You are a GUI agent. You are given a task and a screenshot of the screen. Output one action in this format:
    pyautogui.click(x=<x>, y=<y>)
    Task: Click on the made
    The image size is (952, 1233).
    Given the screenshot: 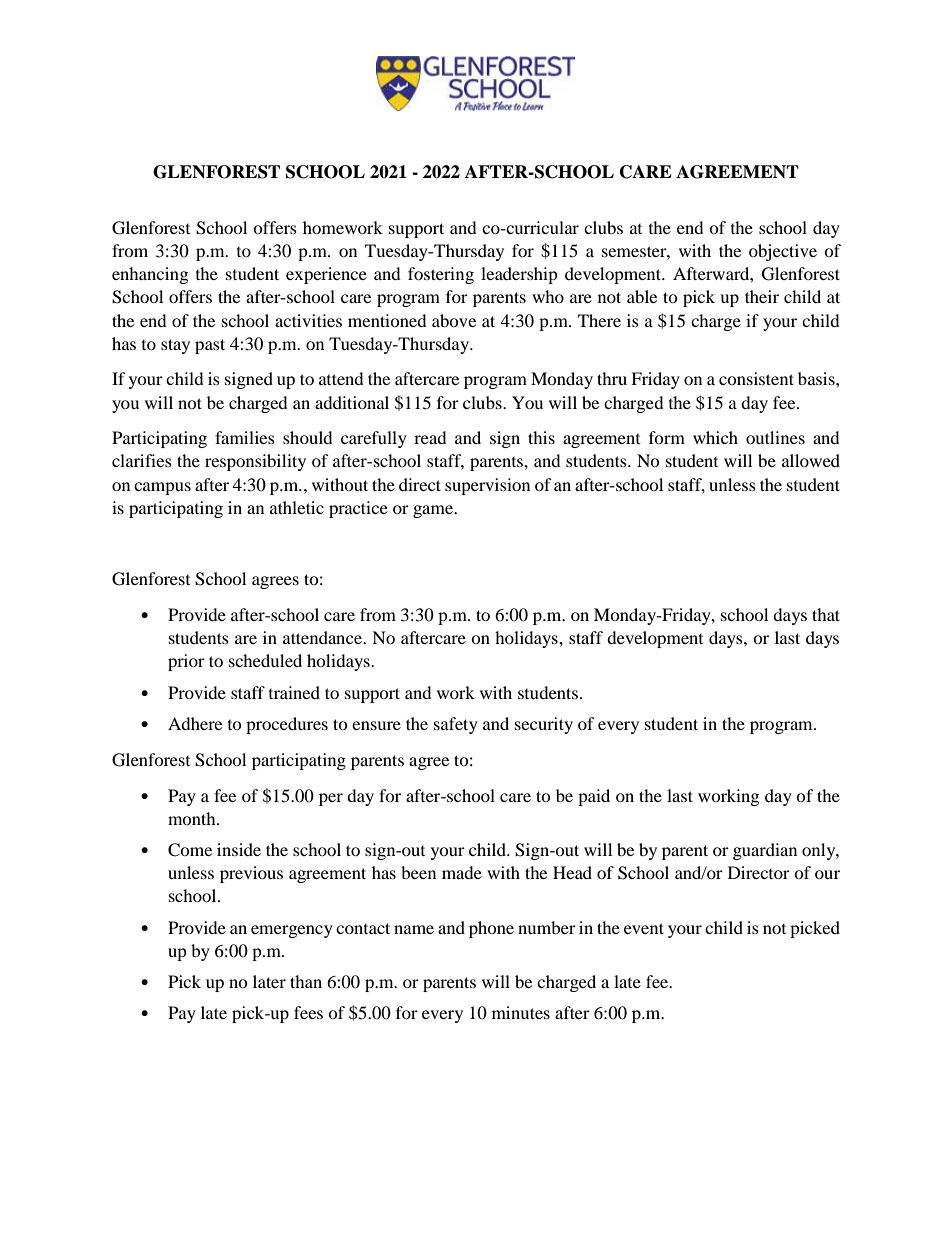 What is the action you would take?
    pyautogui.click(x=462, y=872)
